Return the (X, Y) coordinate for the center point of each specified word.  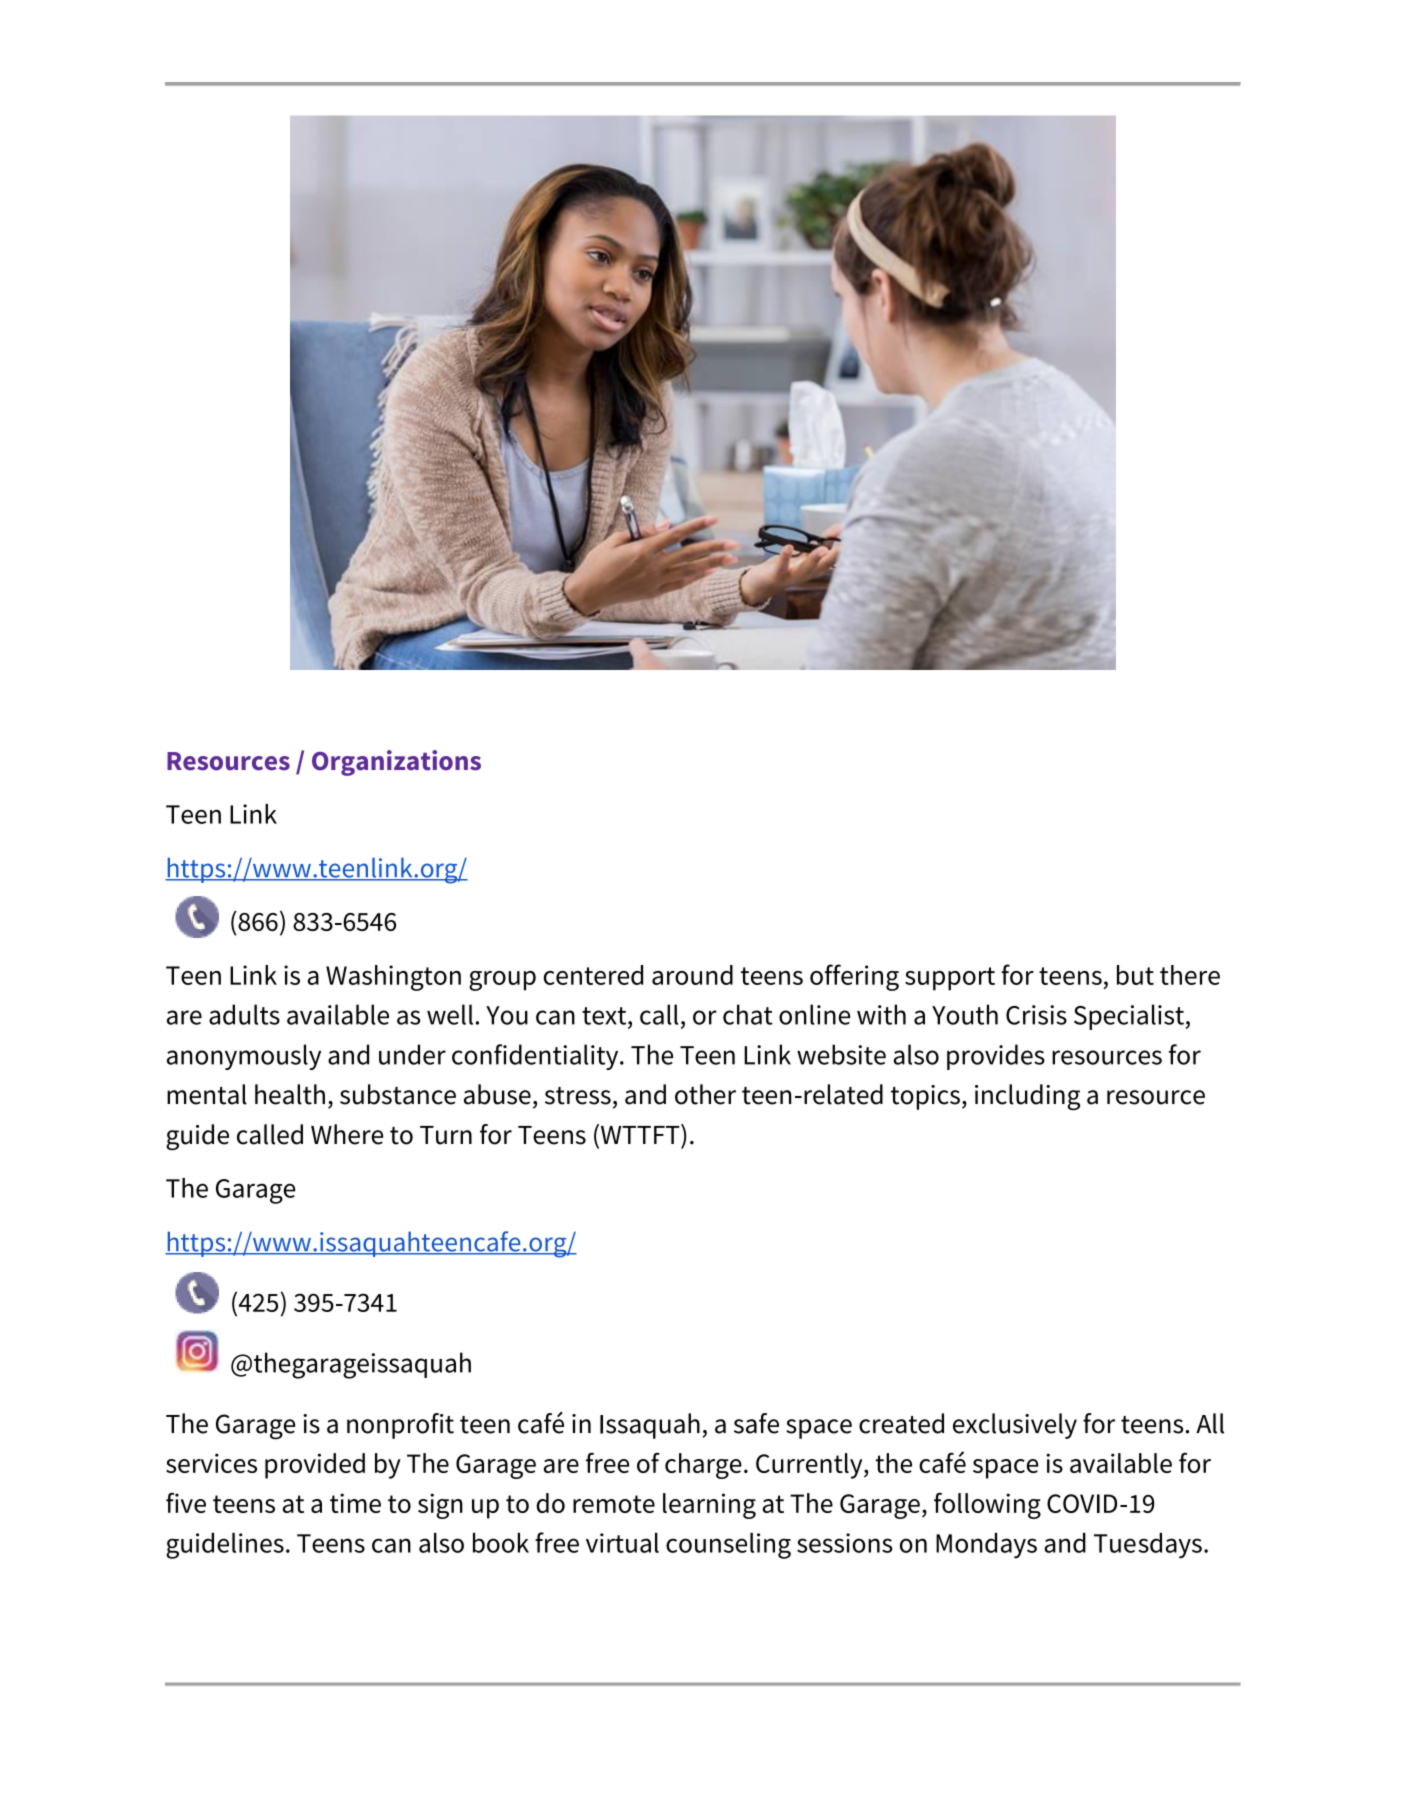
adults (244, 1014)
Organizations (396, 763)
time (355, 1503)
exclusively (1015, 1426)
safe (756, 1423)
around (692, 975)
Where (347, 1134)
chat (748, 1014)
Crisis (1036, 1015)
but (1135, 975)
